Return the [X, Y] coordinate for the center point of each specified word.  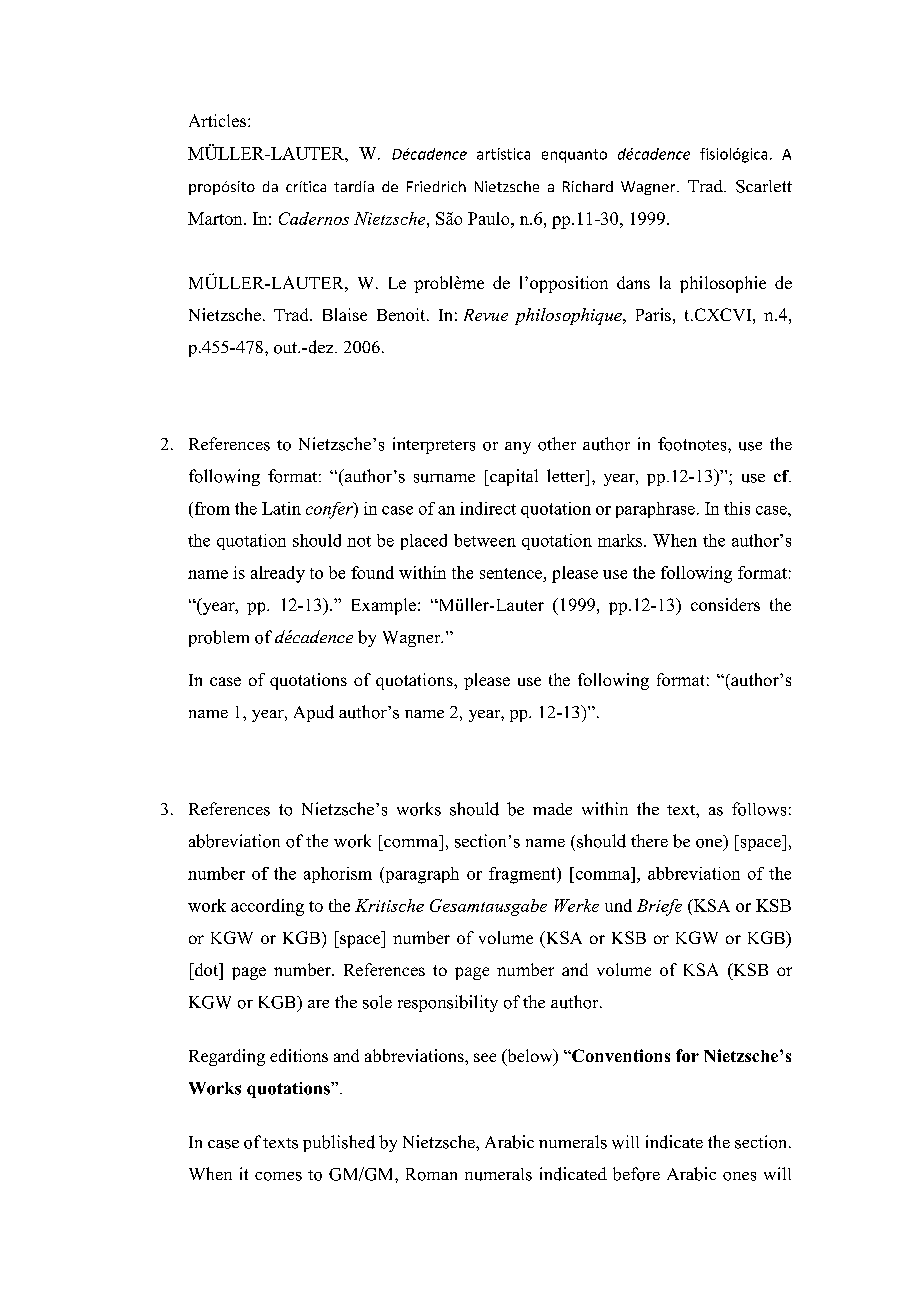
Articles [219, 120]
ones [739, 1176]
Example [384, 606]
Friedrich [436, 186]
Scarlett [764, 186]
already [278, 574]
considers [725, 604]
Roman [431, 1174]
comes [278, 1176]
